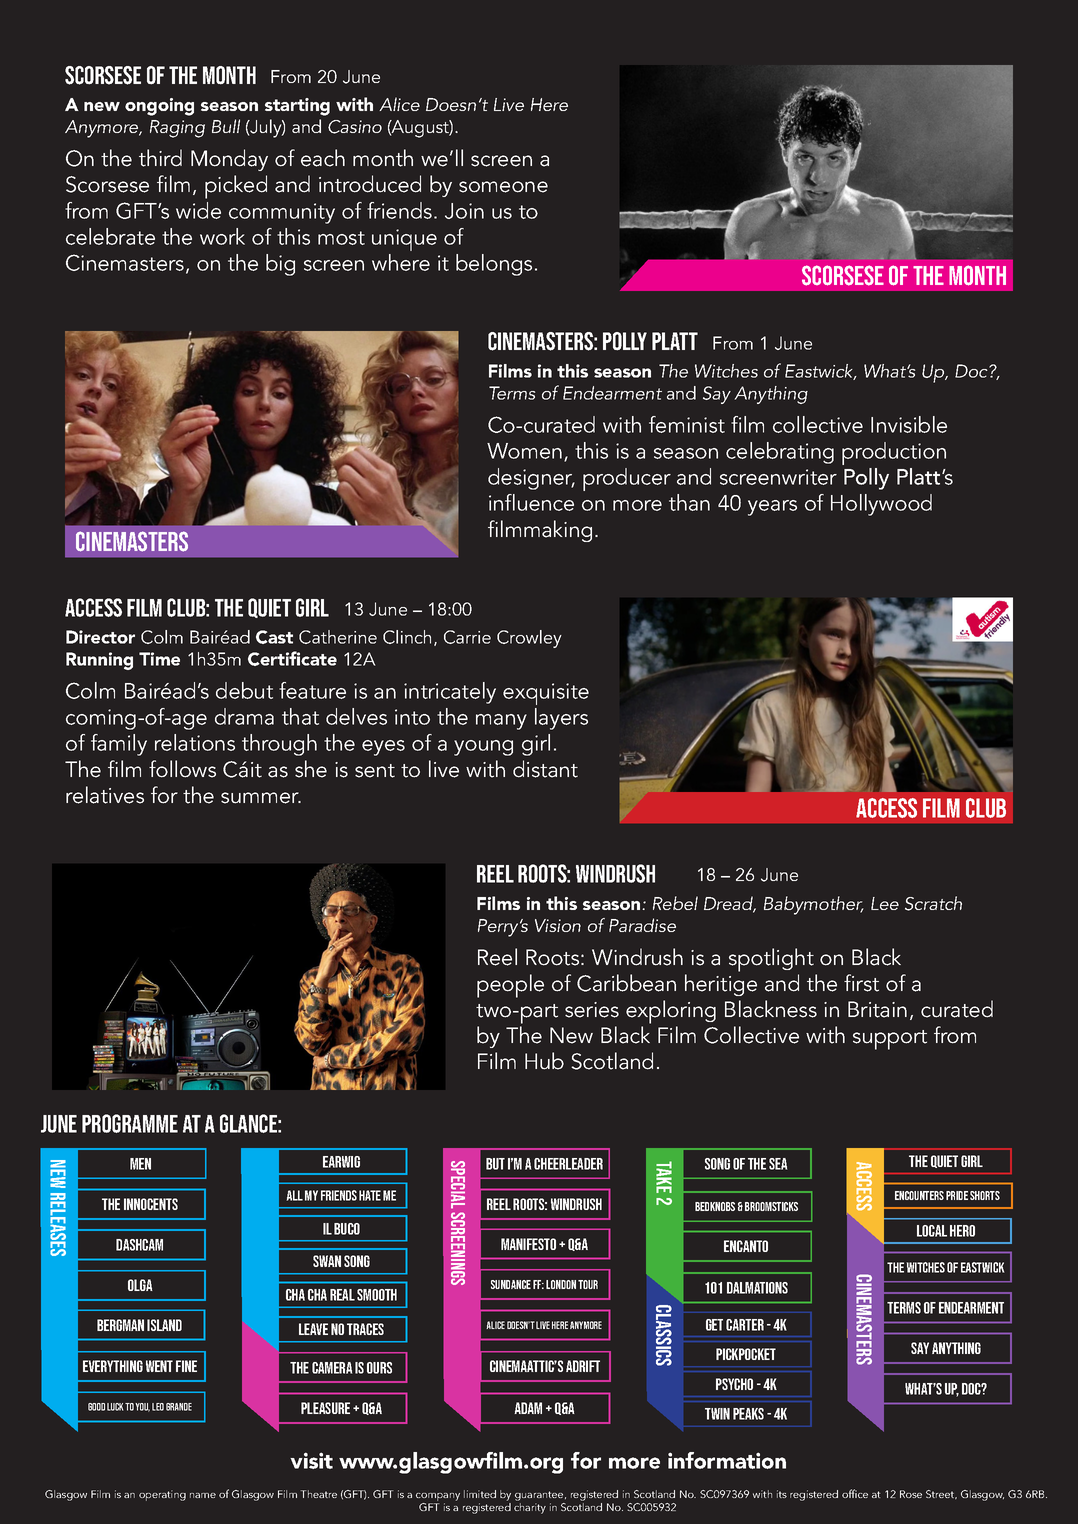 This screenshot has width=1078, height=1524. Describe the element at coordinates (890, 1040) in the screenshot. I see `support` at that location.
